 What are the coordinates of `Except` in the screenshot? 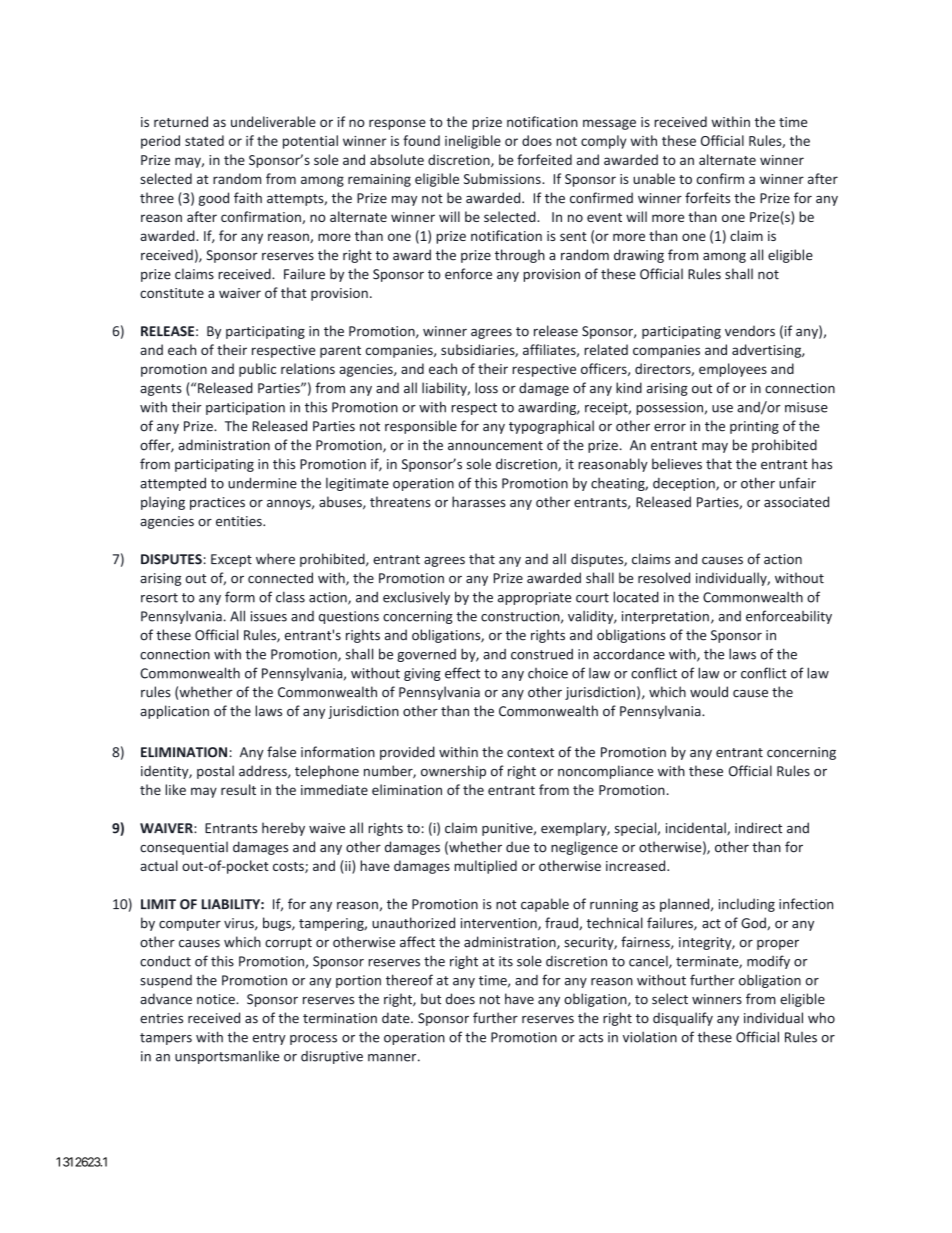 It's located at (231, 560).
